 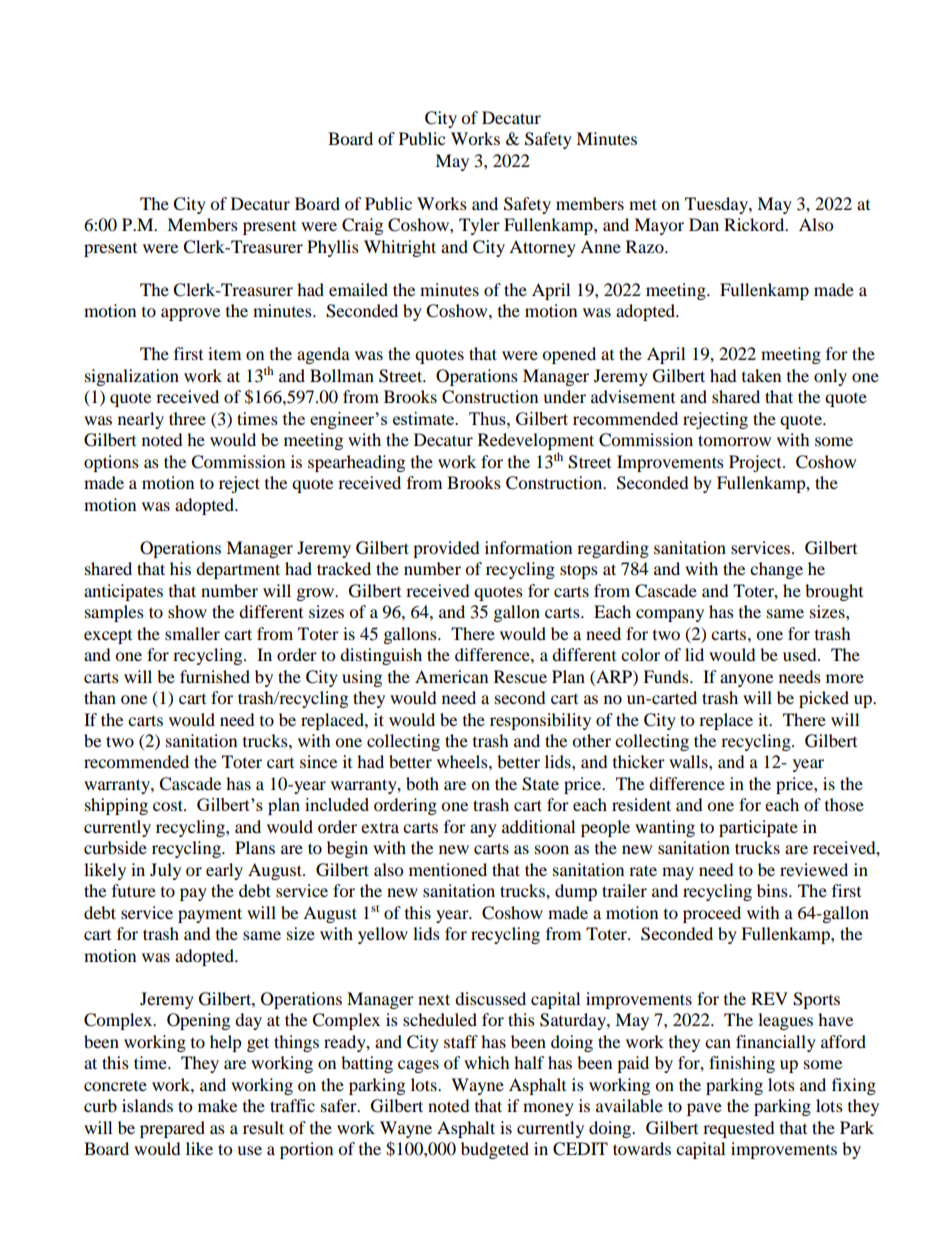 What do you see at coordinates (739, 1129) in the page?
I see `requested` at bounding box center [739, 1129].
